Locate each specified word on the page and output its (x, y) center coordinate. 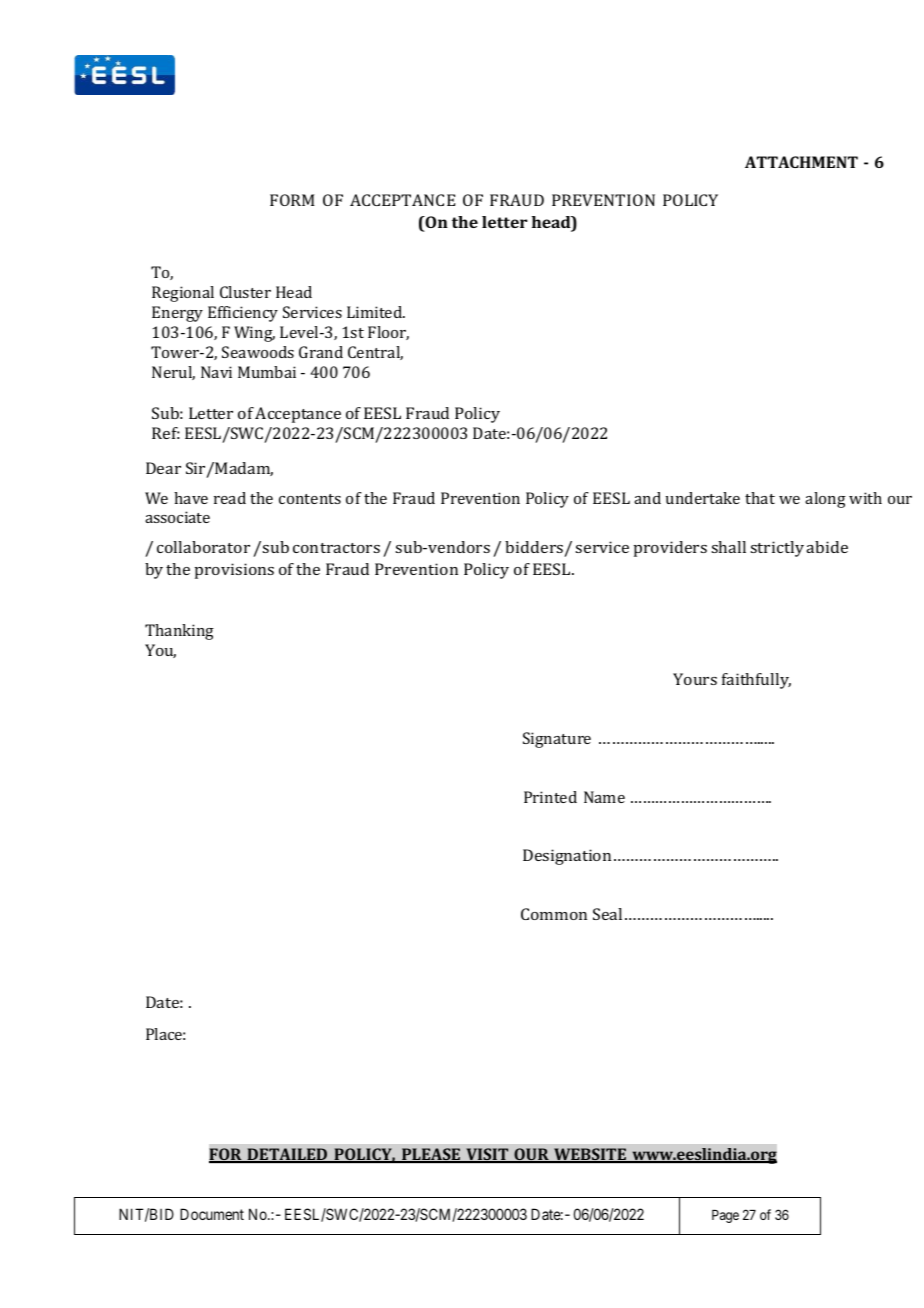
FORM (292, 200)
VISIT (487, 1155)
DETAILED (287, 1155)
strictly (777, 549)
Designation (567, 857)
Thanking (179, 632)
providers (670, 549)
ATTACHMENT (801, 162)
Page (725, 1216)
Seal (607, 914)
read (230, 498)
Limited (376, 312)
